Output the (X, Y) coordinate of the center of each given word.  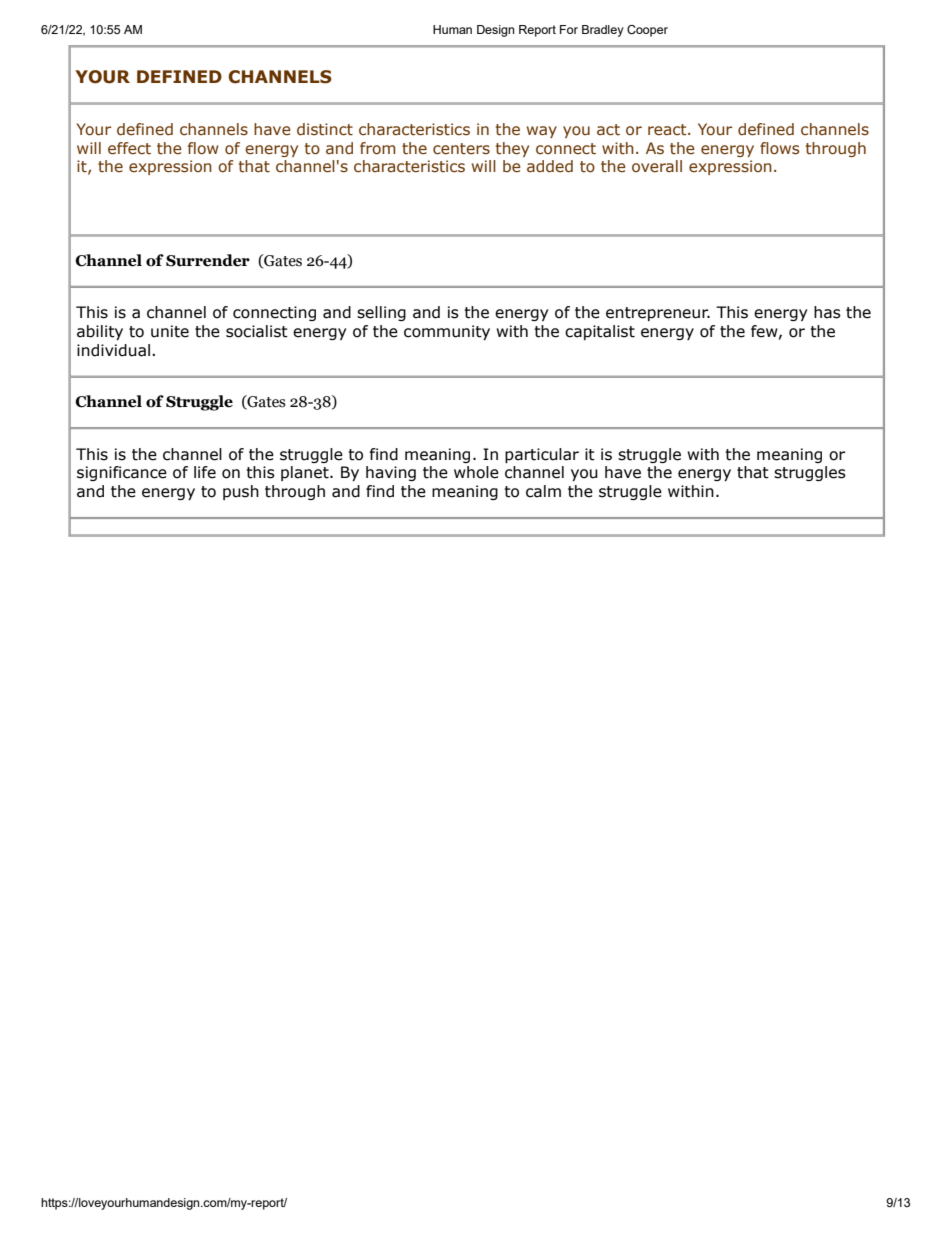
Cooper (647, 31)
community (447, 332)
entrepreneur (658, 314)
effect (129, 148)
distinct (325, 129)
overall (657, 166)
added (550, 166)
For (569, 29)
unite (170, 331)
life (205, 472)
